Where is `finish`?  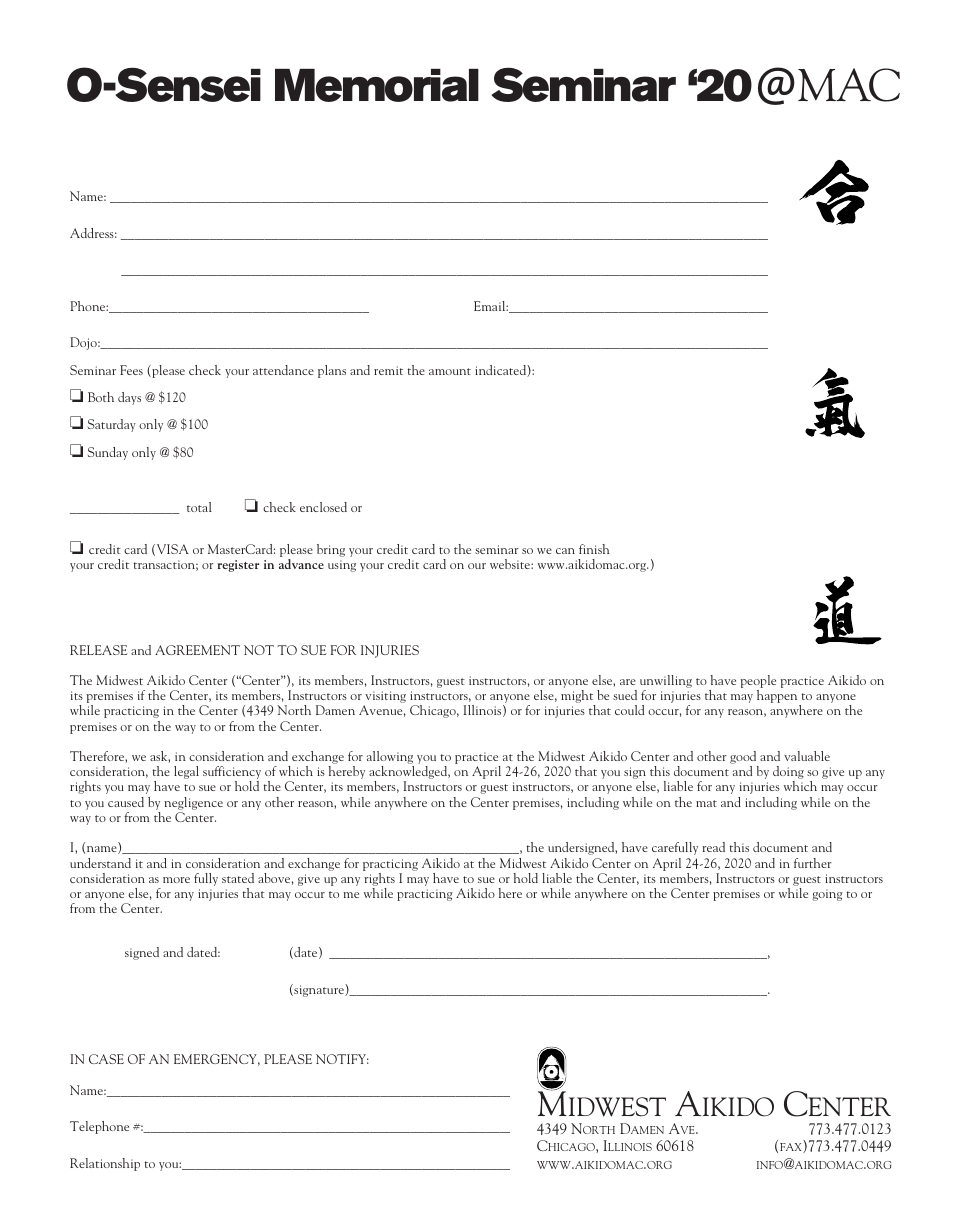
finish is located at coordinates (594, 549).
